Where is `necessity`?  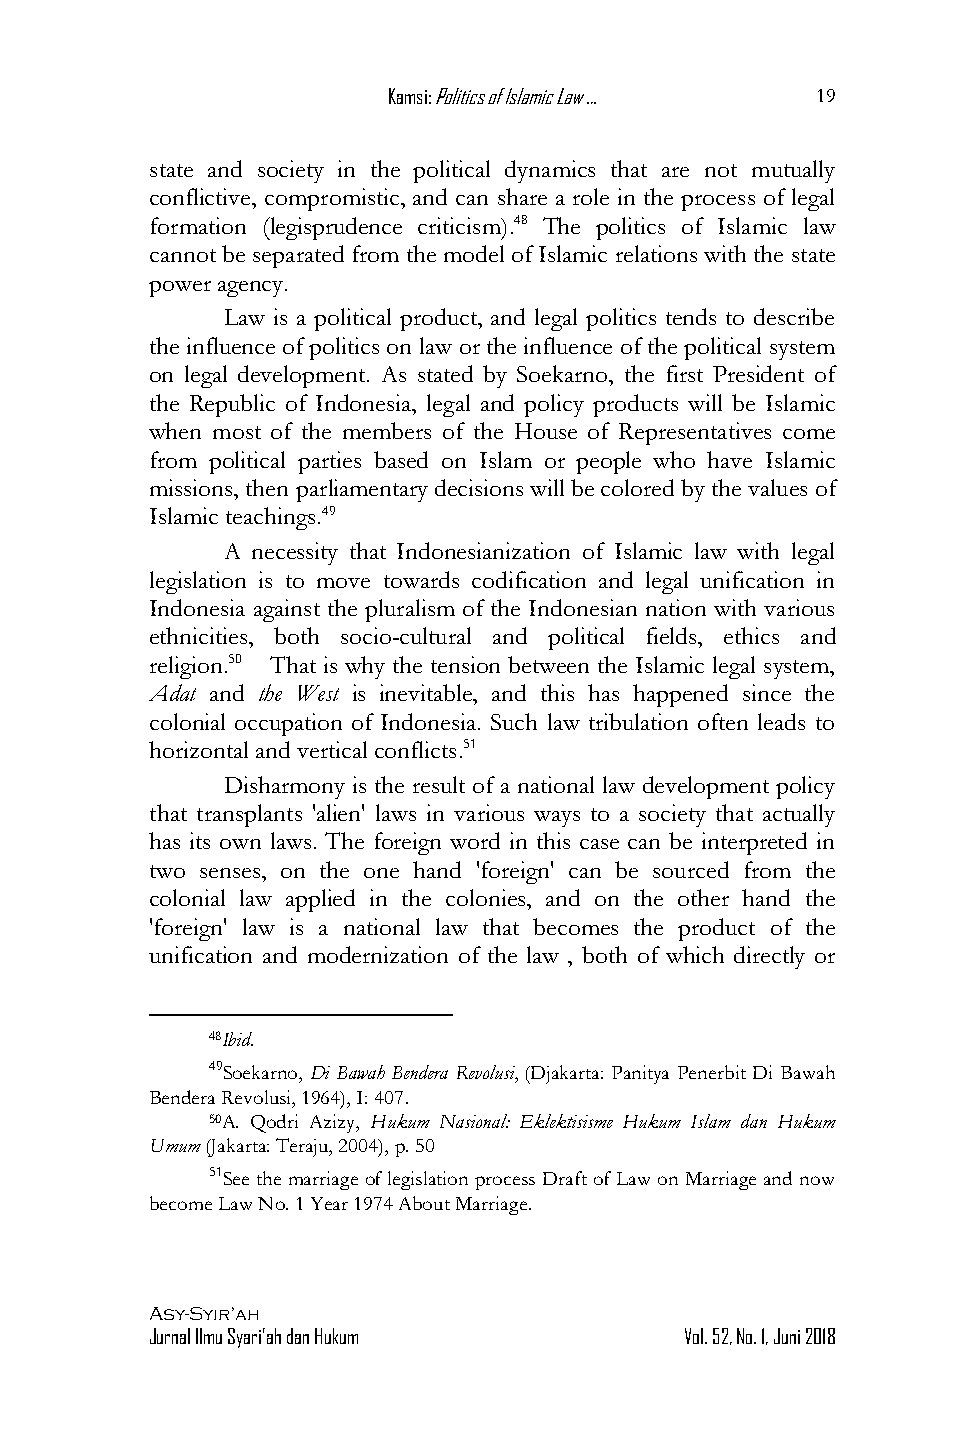
necessity is located at coordinates (295, 553).
